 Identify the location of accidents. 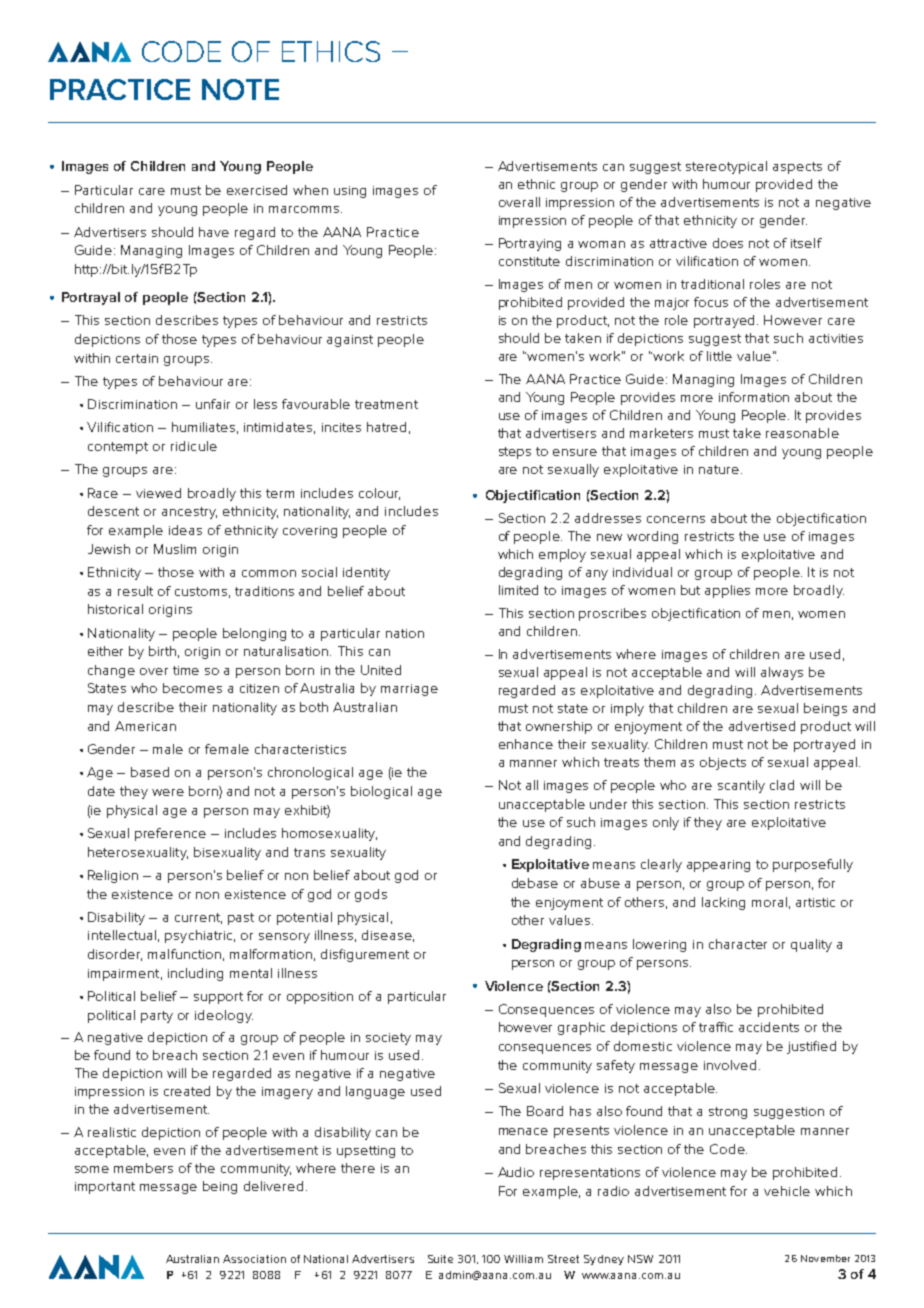
(769, 1027).
